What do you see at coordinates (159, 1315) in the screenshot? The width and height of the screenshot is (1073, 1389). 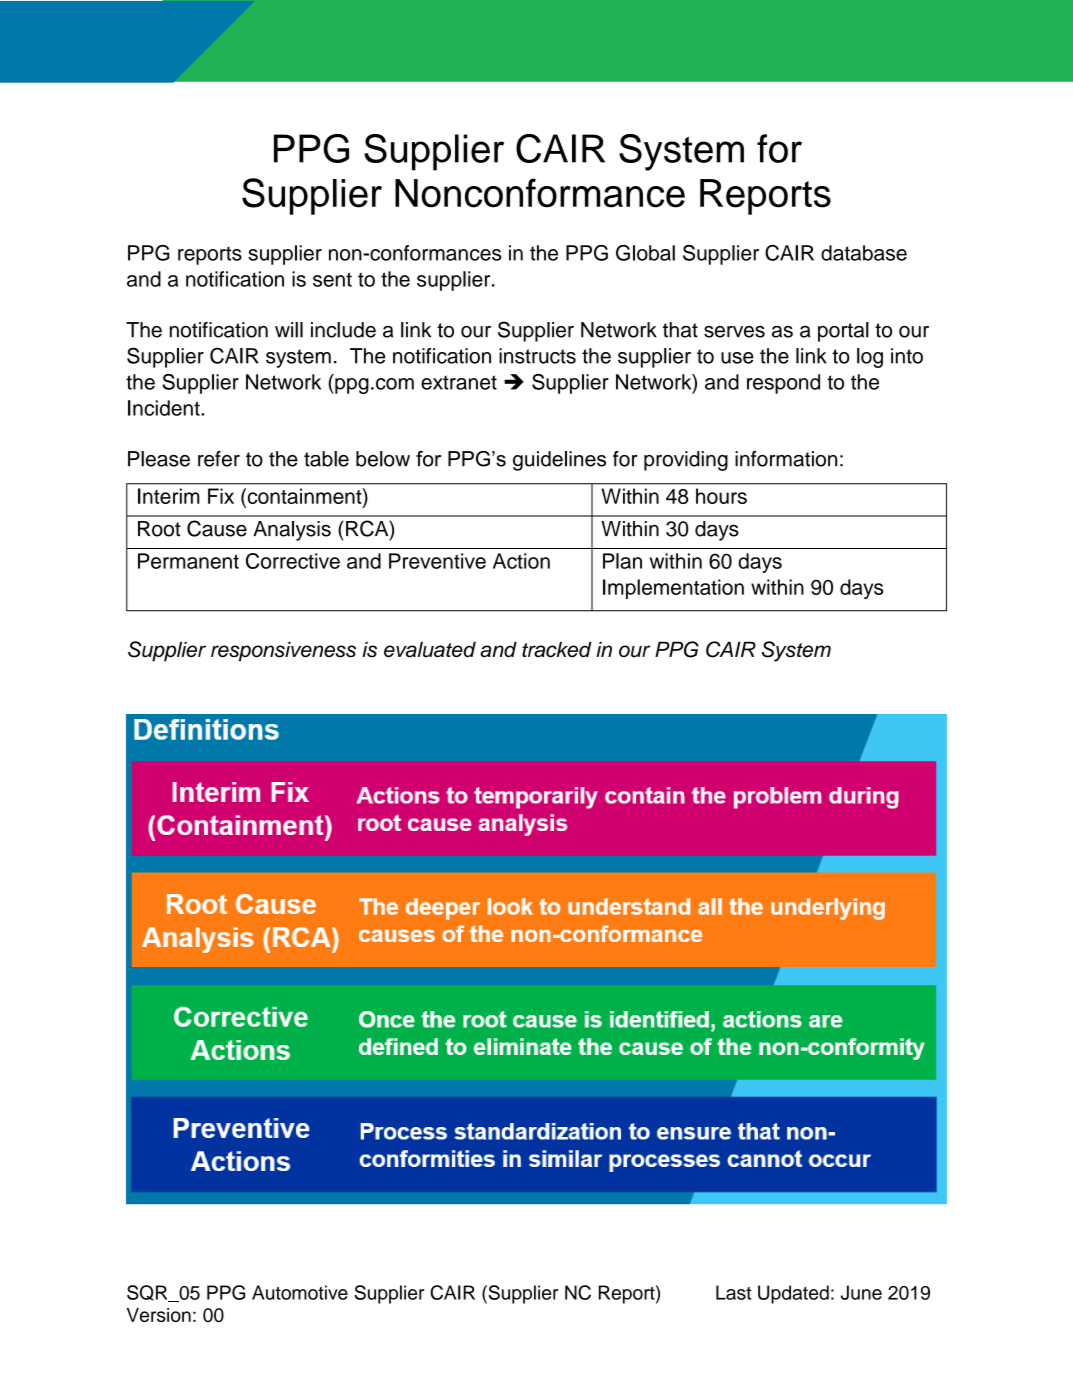 I see `Version` at bounding box center [159, 1315].
